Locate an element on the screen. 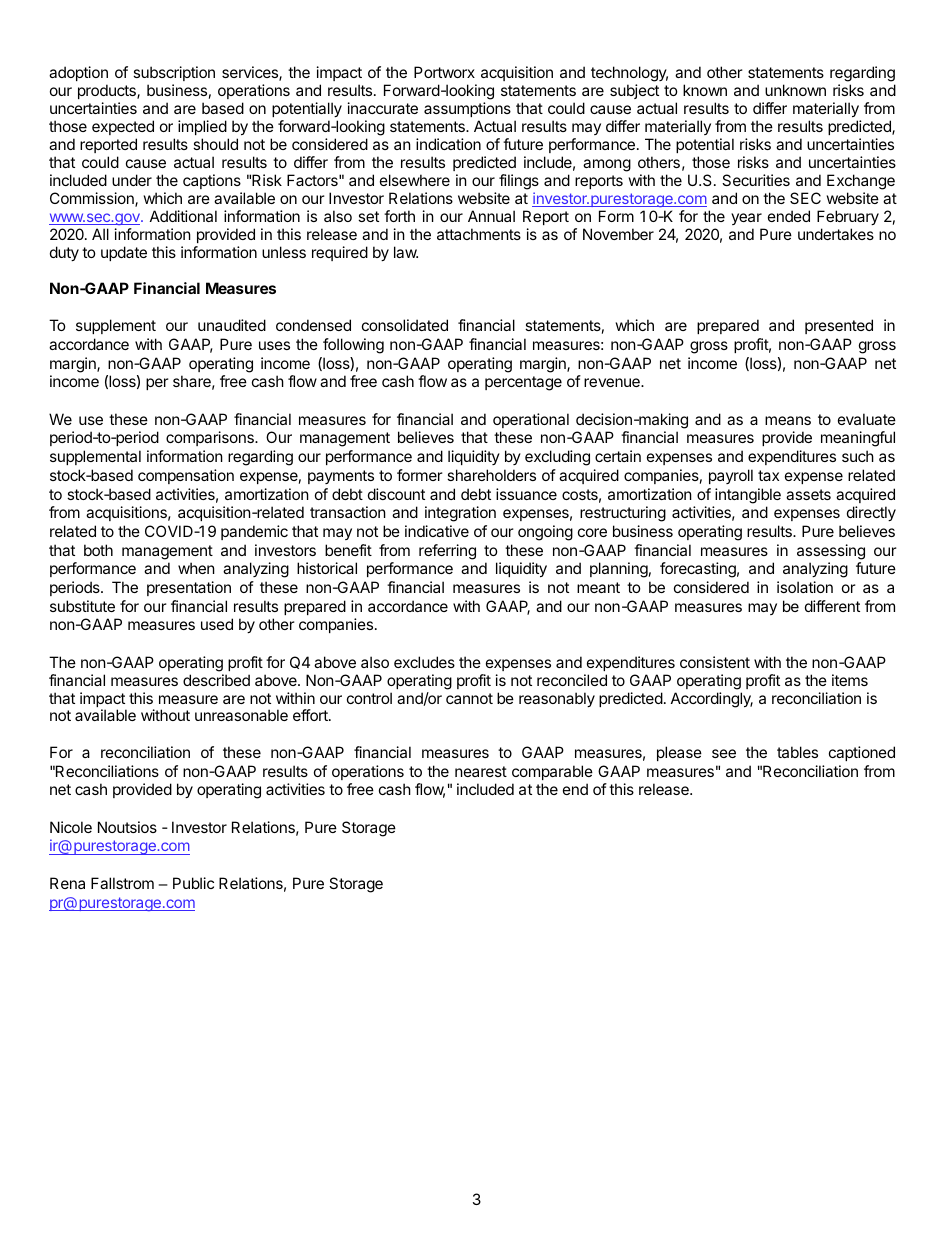  assumptions is located at coordinates (467, 109).
